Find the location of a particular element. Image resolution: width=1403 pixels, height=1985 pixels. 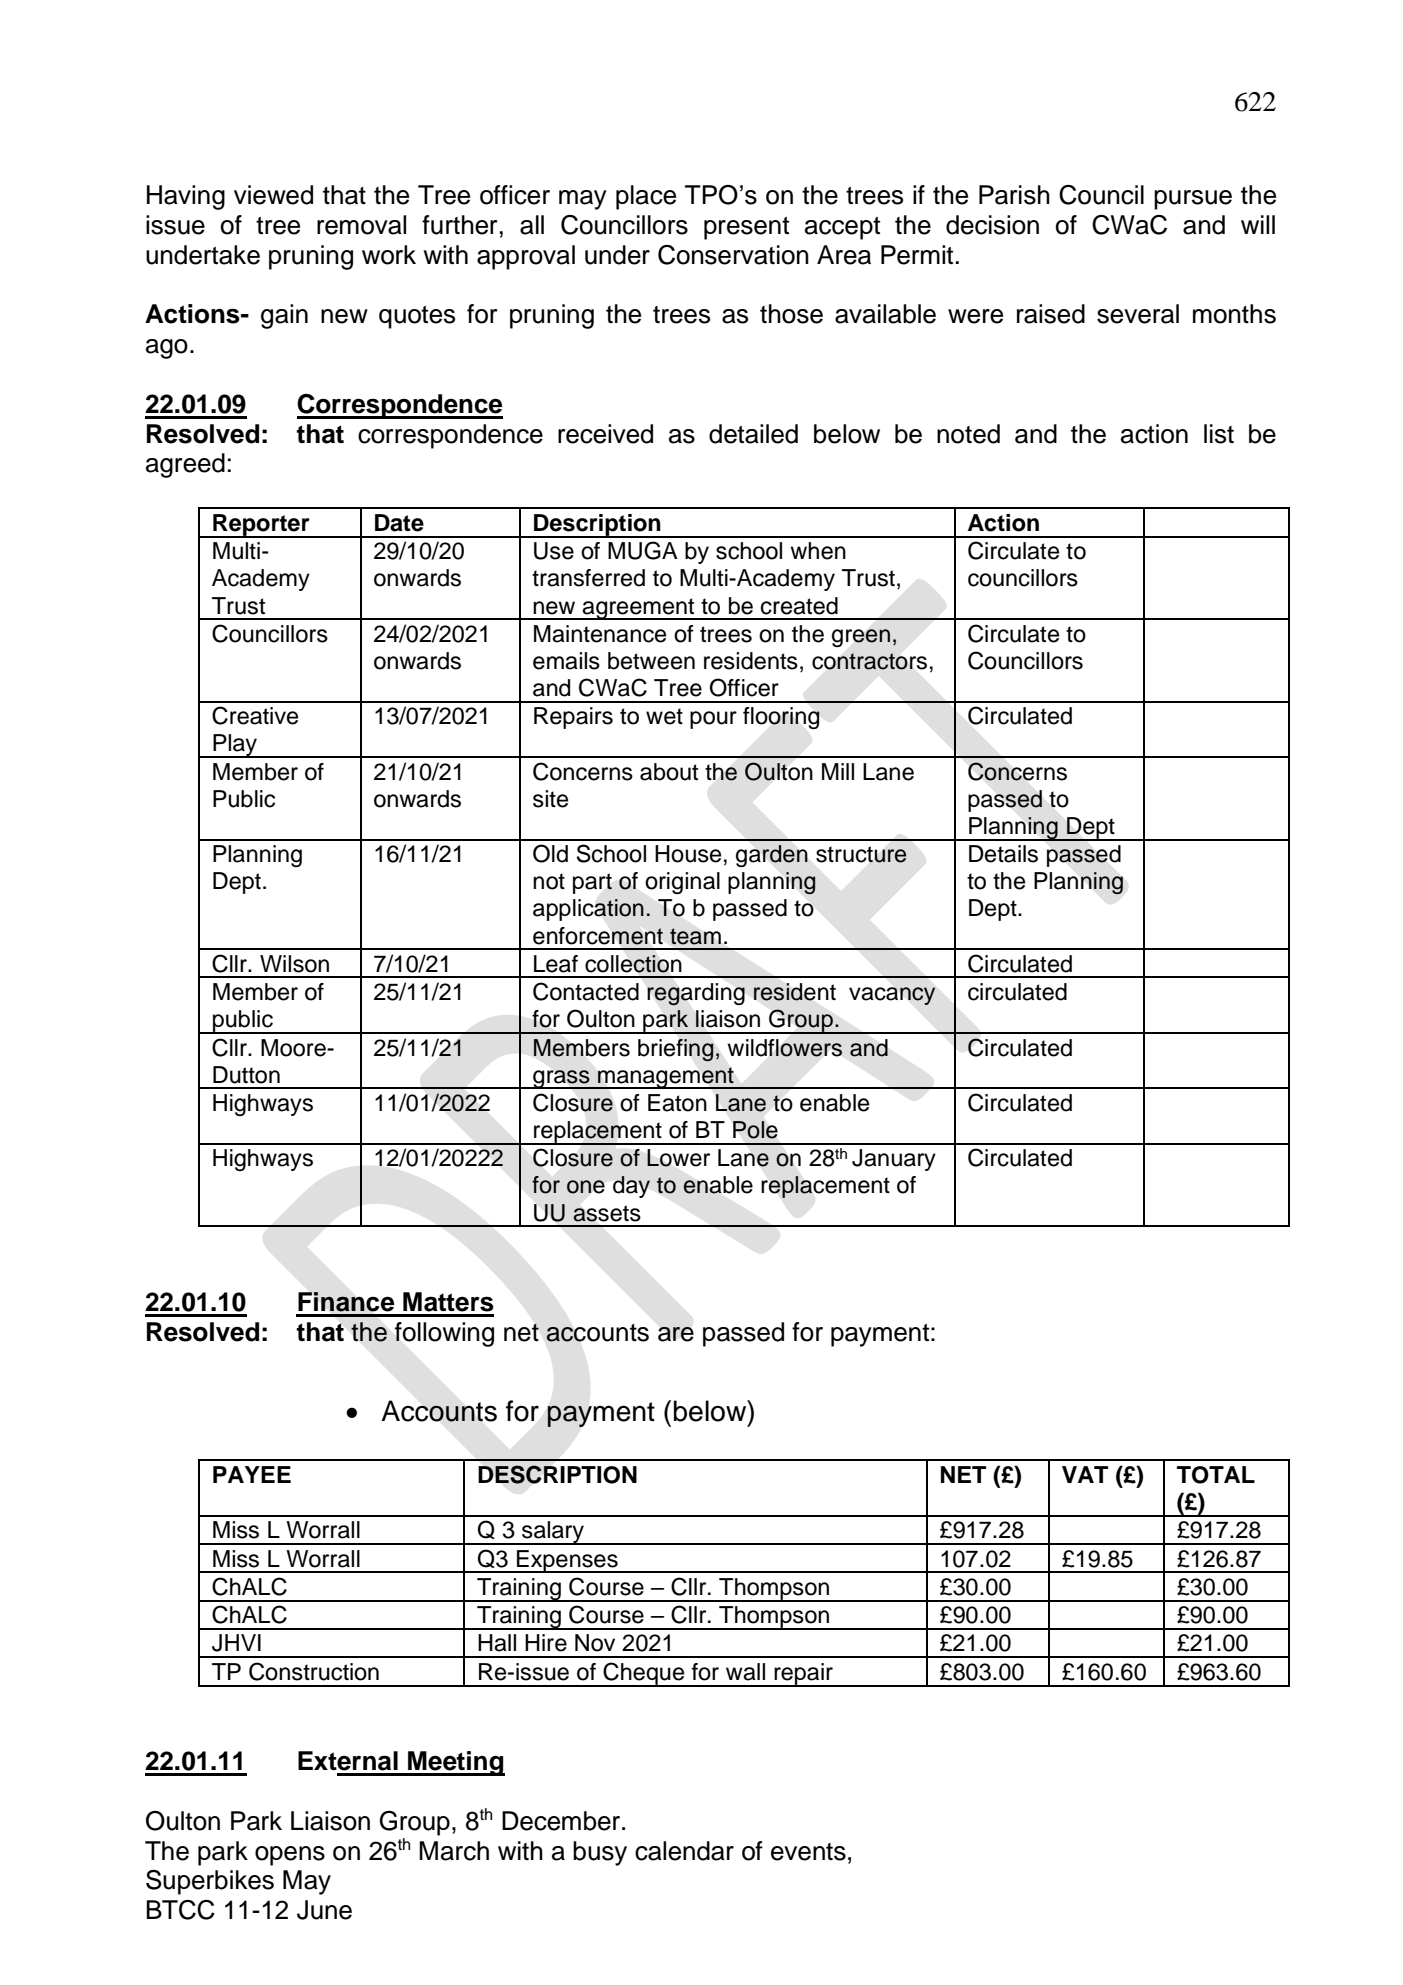

opens is located at coordinates (290, 1856).
